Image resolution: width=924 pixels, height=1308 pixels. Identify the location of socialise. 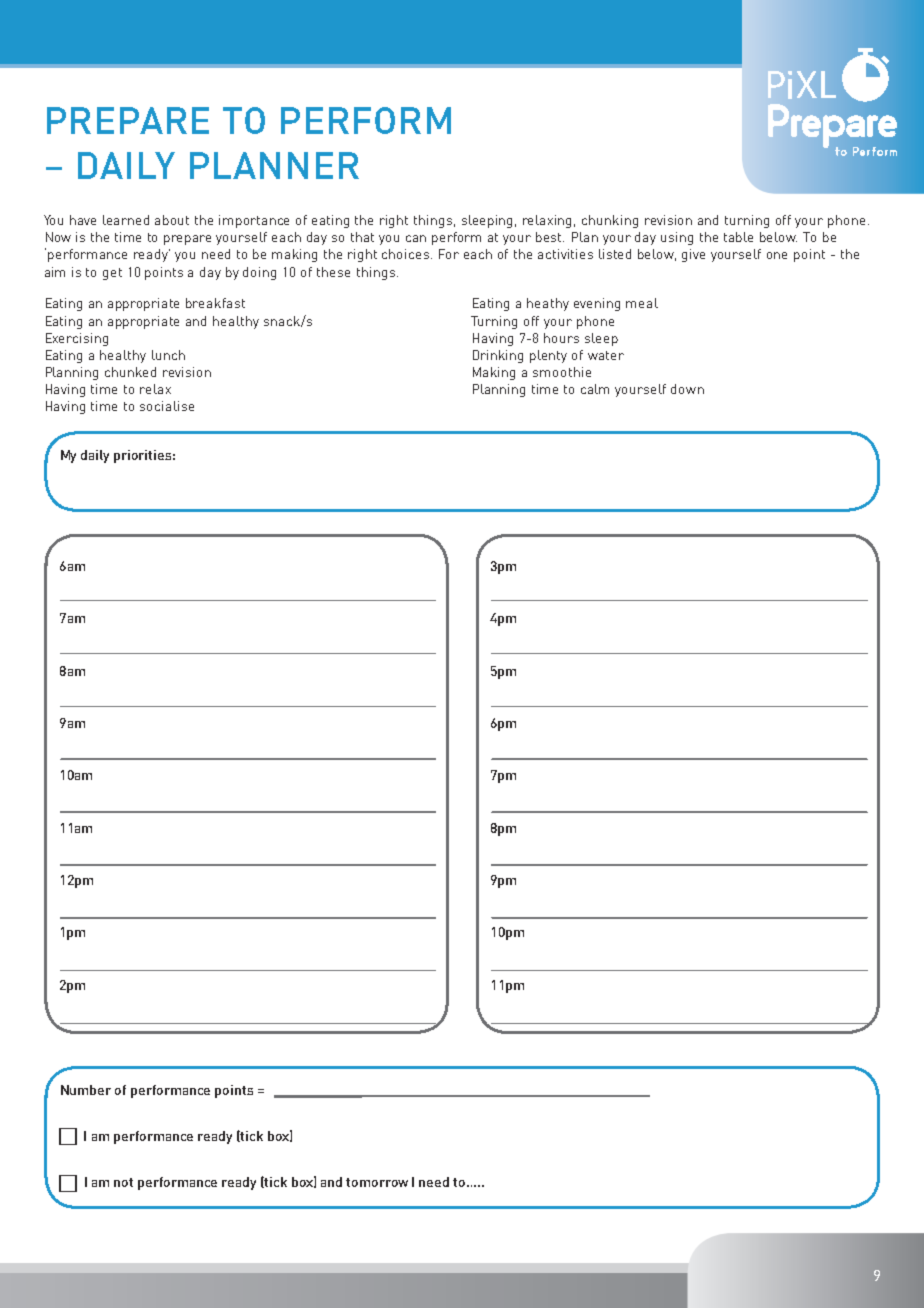
(167, 406).
